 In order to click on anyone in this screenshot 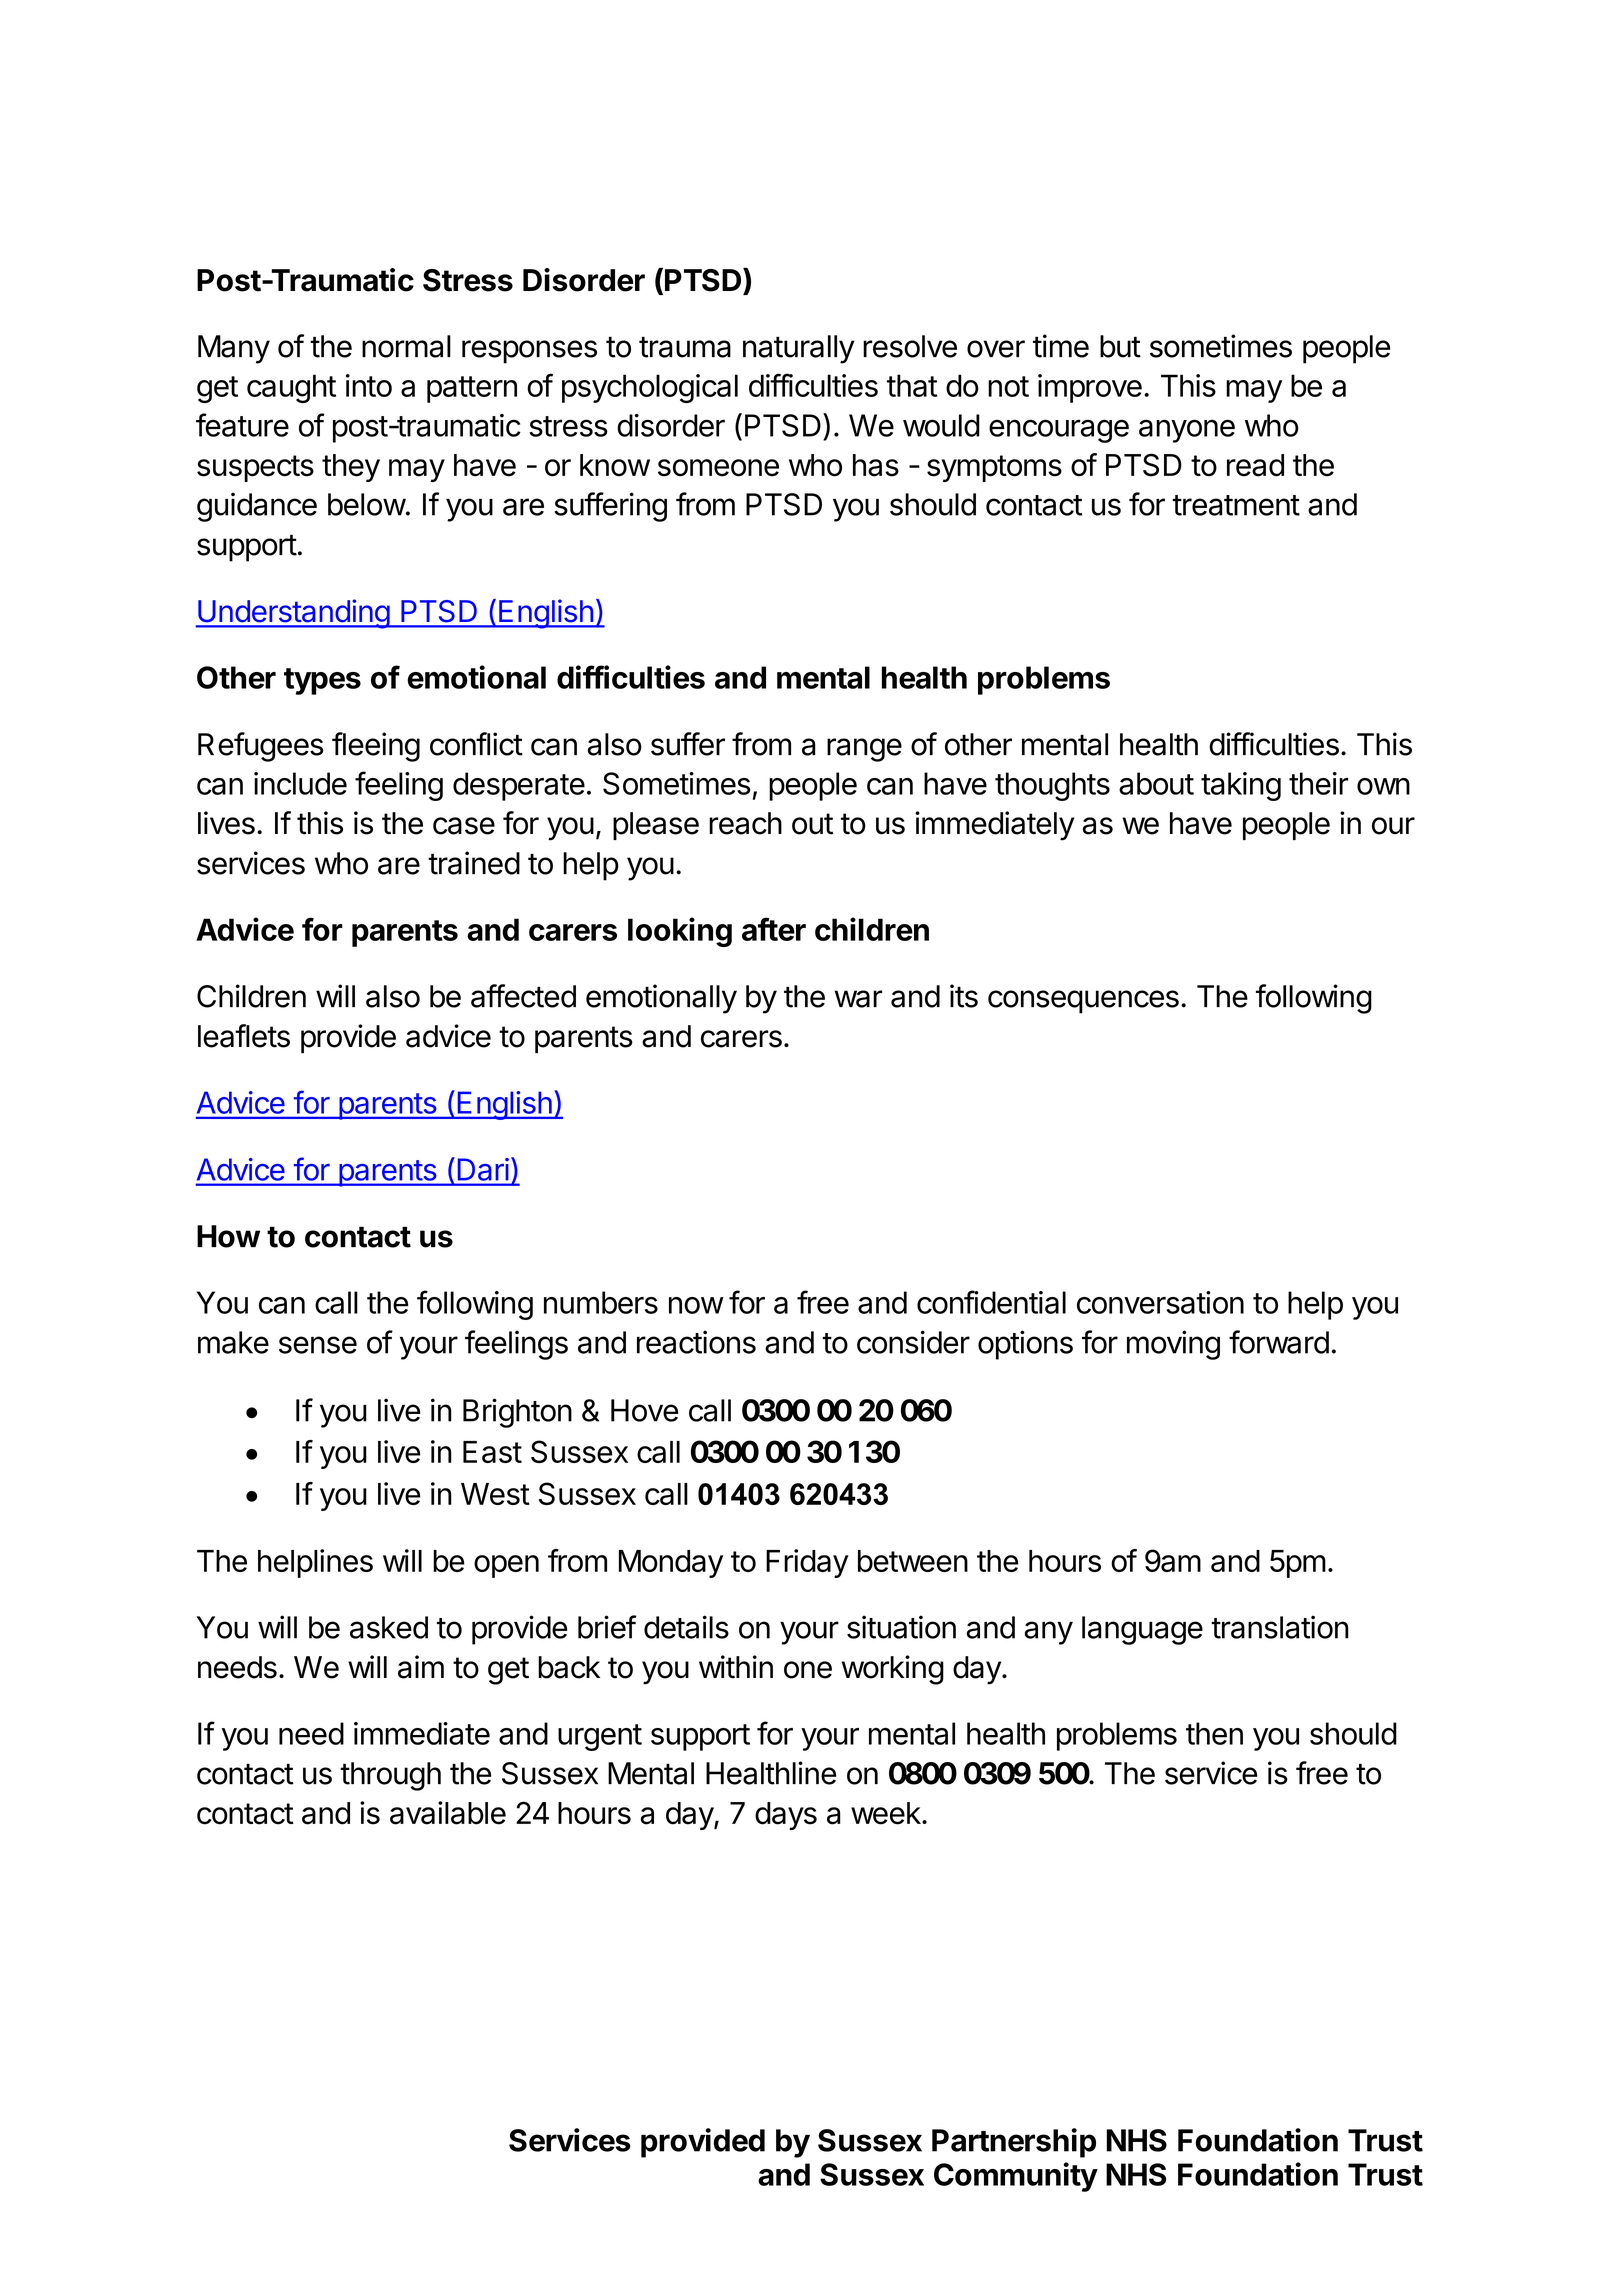, I will do `click(1187, 431)`.
